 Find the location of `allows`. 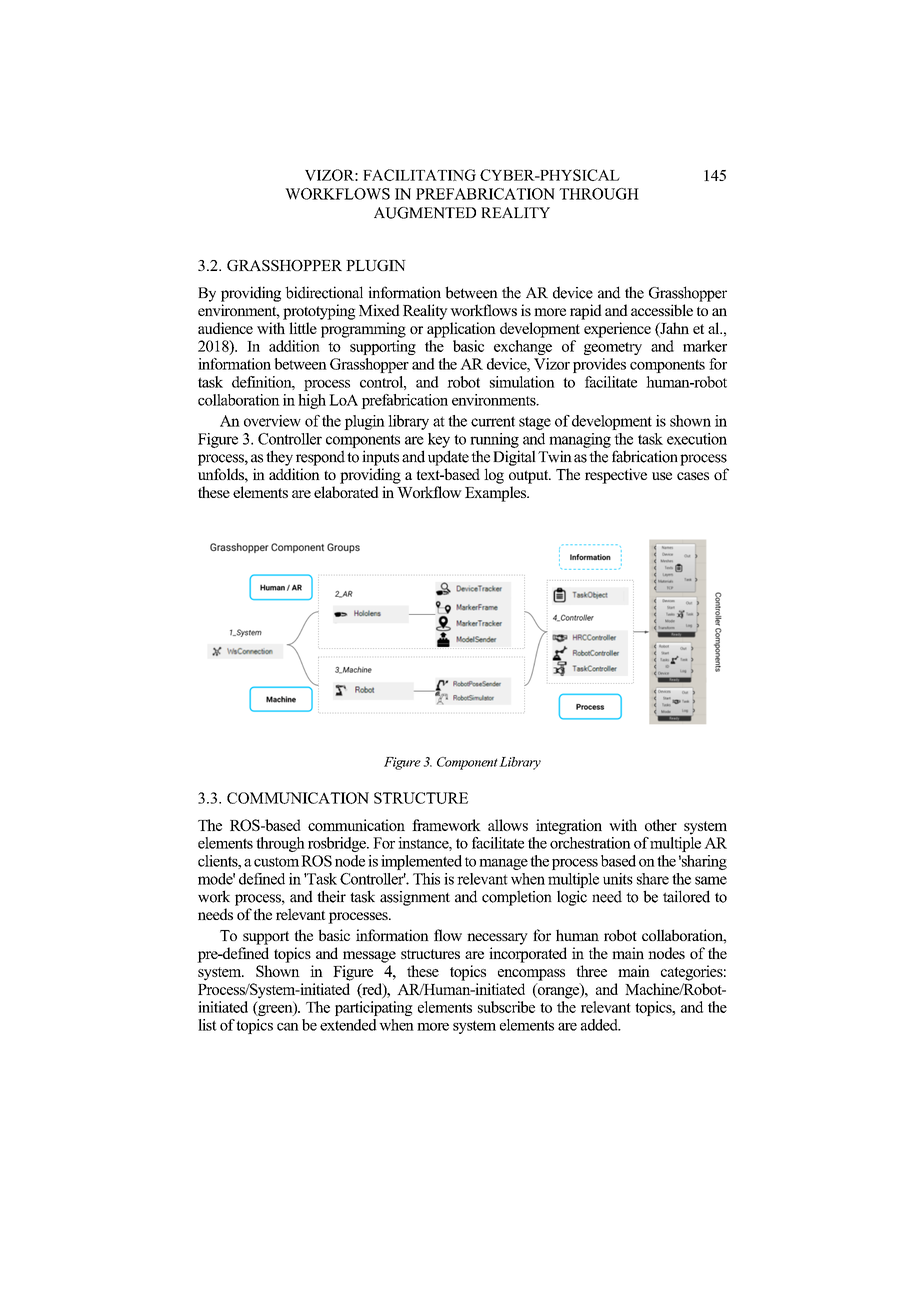

allows is located at coordinates (508, 825).
